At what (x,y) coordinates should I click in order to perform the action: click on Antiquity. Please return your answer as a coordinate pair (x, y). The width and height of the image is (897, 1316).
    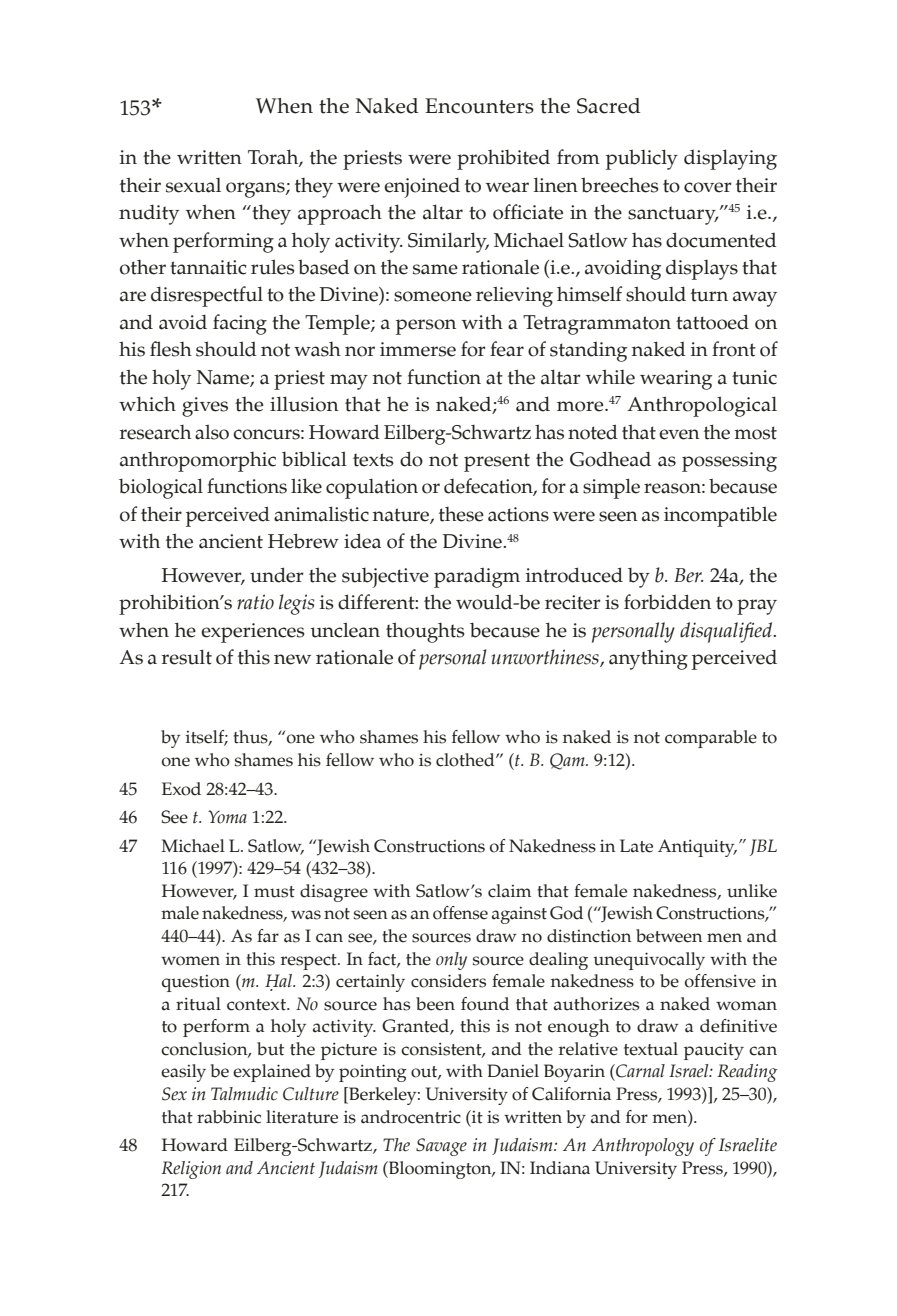
    Looking at the image, I should click on (697, 848).
